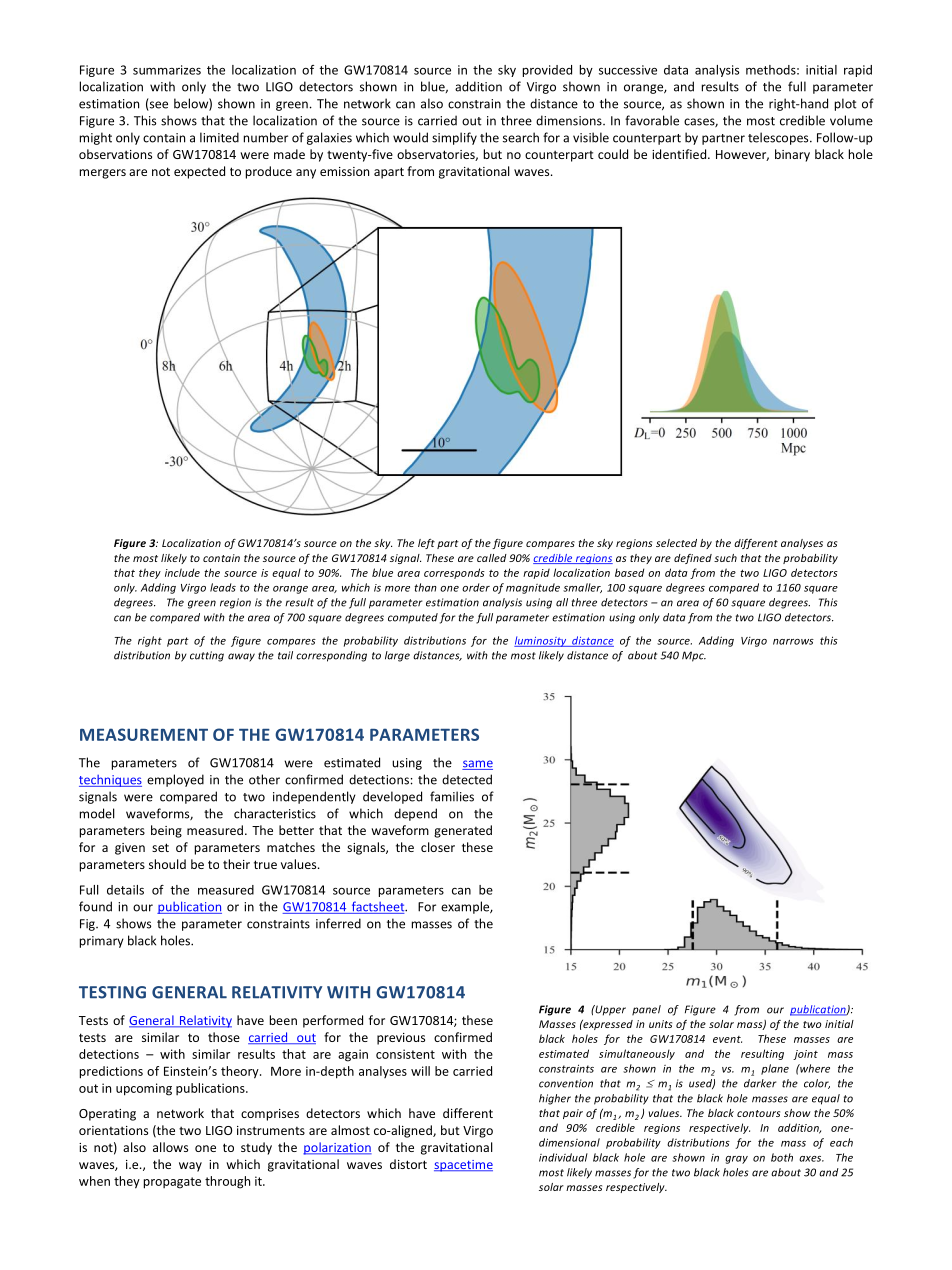 This screenshot has height=1270, width=952. What do you see at coordinates (792, 155) in the screenshot?
I see `binary` at bounding box center [792, 155].
